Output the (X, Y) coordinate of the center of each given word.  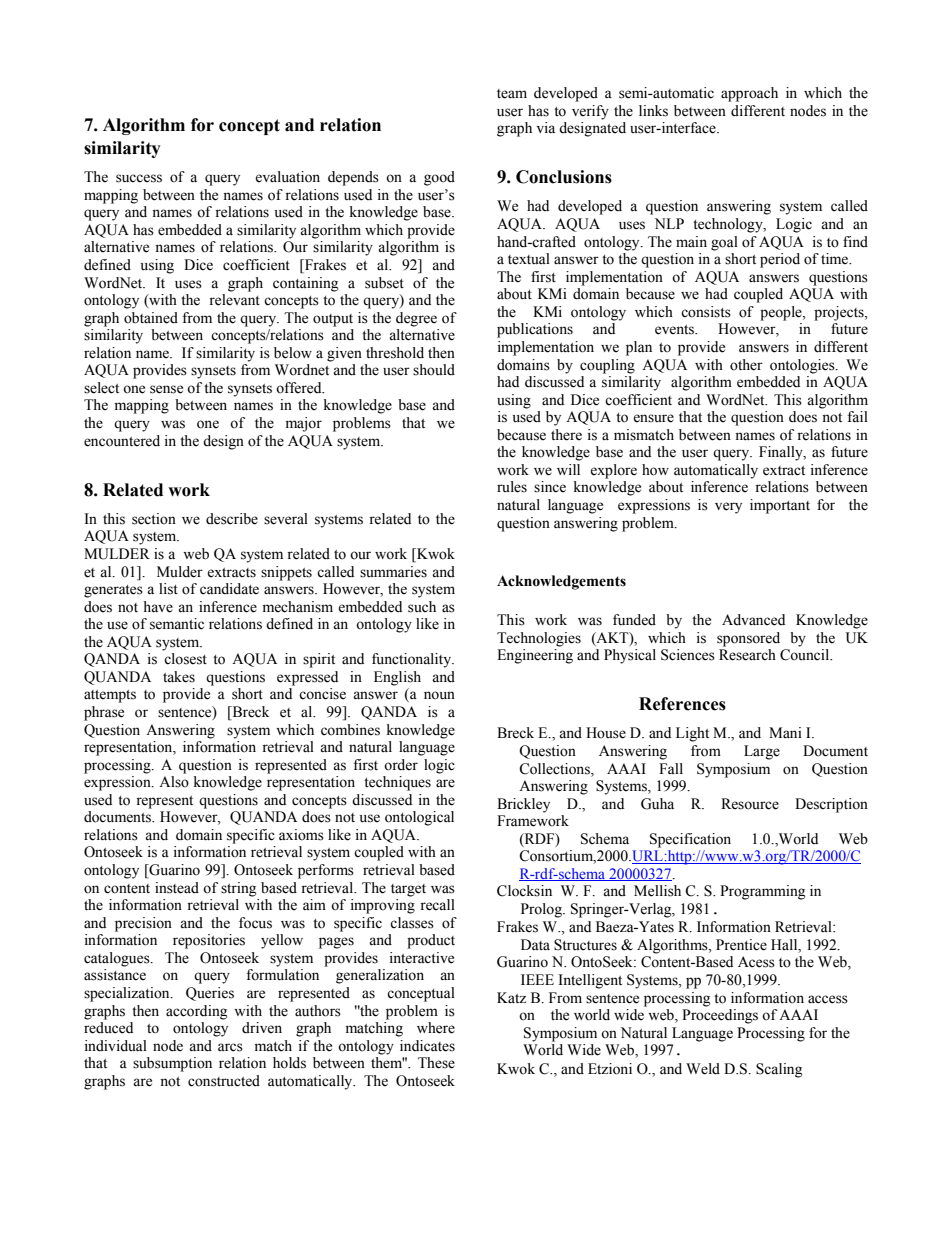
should (434, 370)
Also (174, 782)
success (139, 178)
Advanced (753, 620)
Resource (750, 804)
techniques (397, 783)
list (168, 589)
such (422, 607)
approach (749, 94)
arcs (230, 1047)
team (512, 94)
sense (166, 389)
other (746, 365)
